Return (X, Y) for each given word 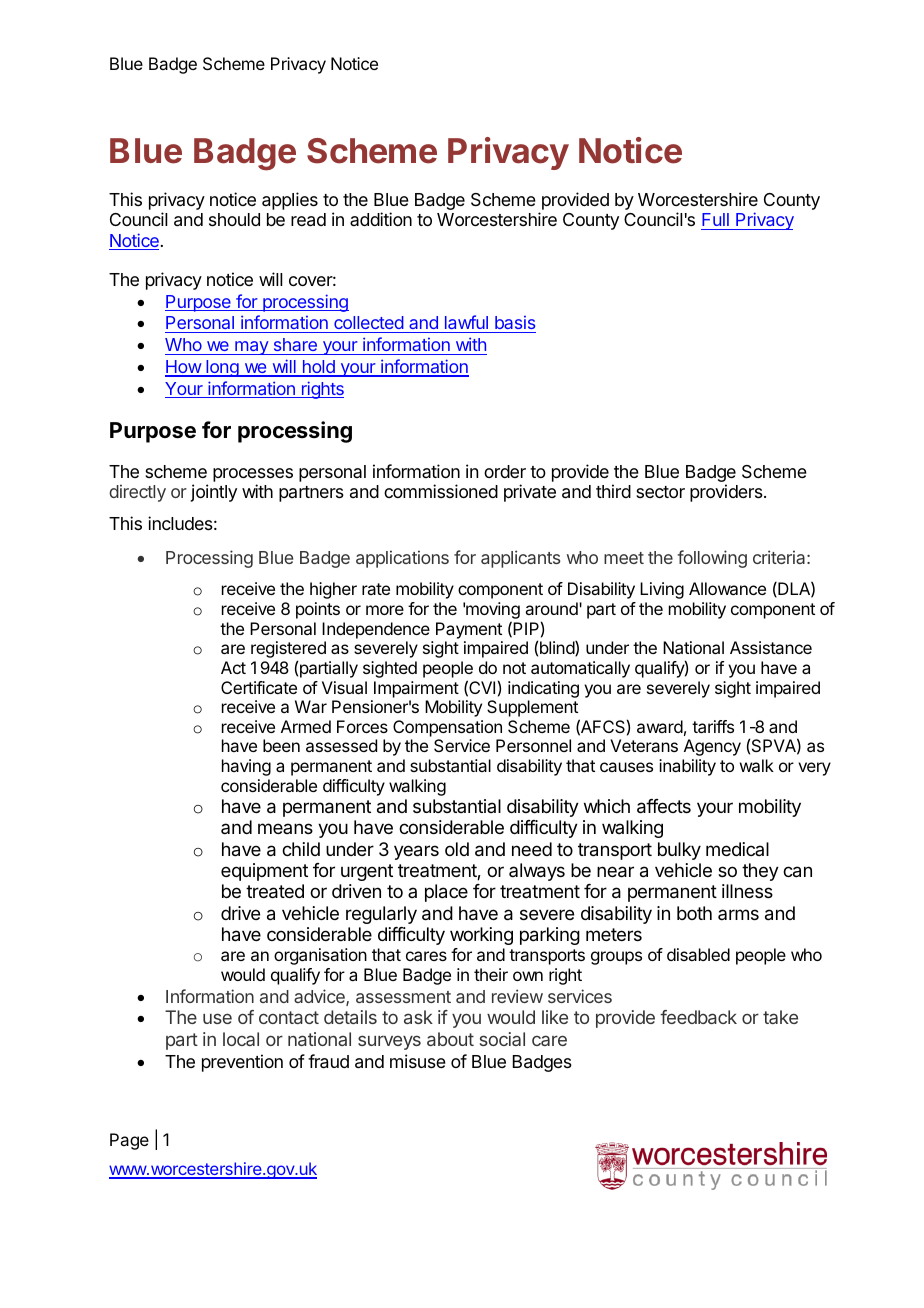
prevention (242, 1063)
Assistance (771, 647)
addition (381, 219)
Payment (469, 630)
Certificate (259, 687)
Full (715, 219)
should (234, 219)
